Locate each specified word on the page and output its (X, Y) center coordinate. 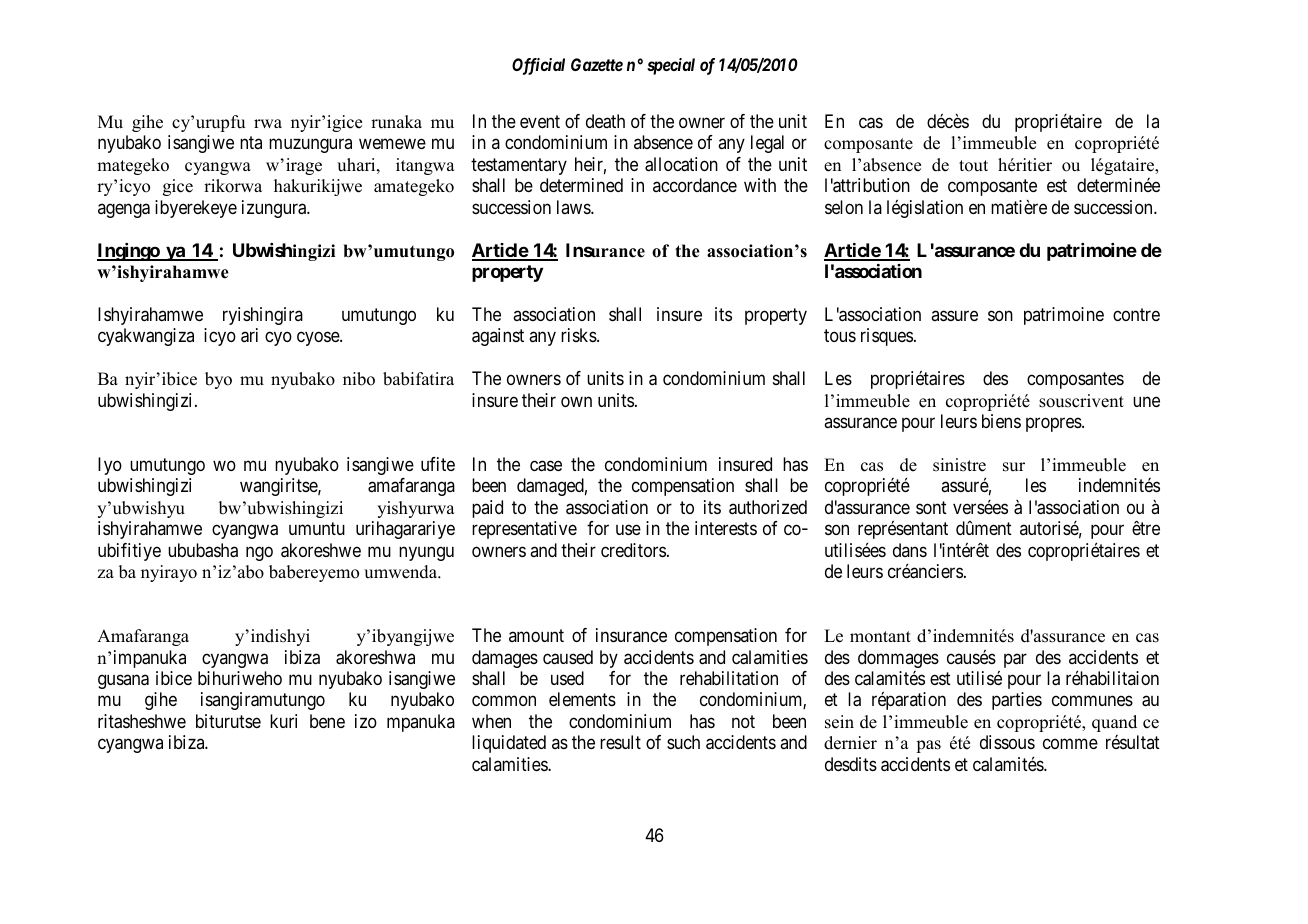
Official (538, 66)
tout (973, 166)
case (546, 466)
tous (840, 336)
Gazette (597, 64)
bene (327, 721)
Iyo (110, 466)
